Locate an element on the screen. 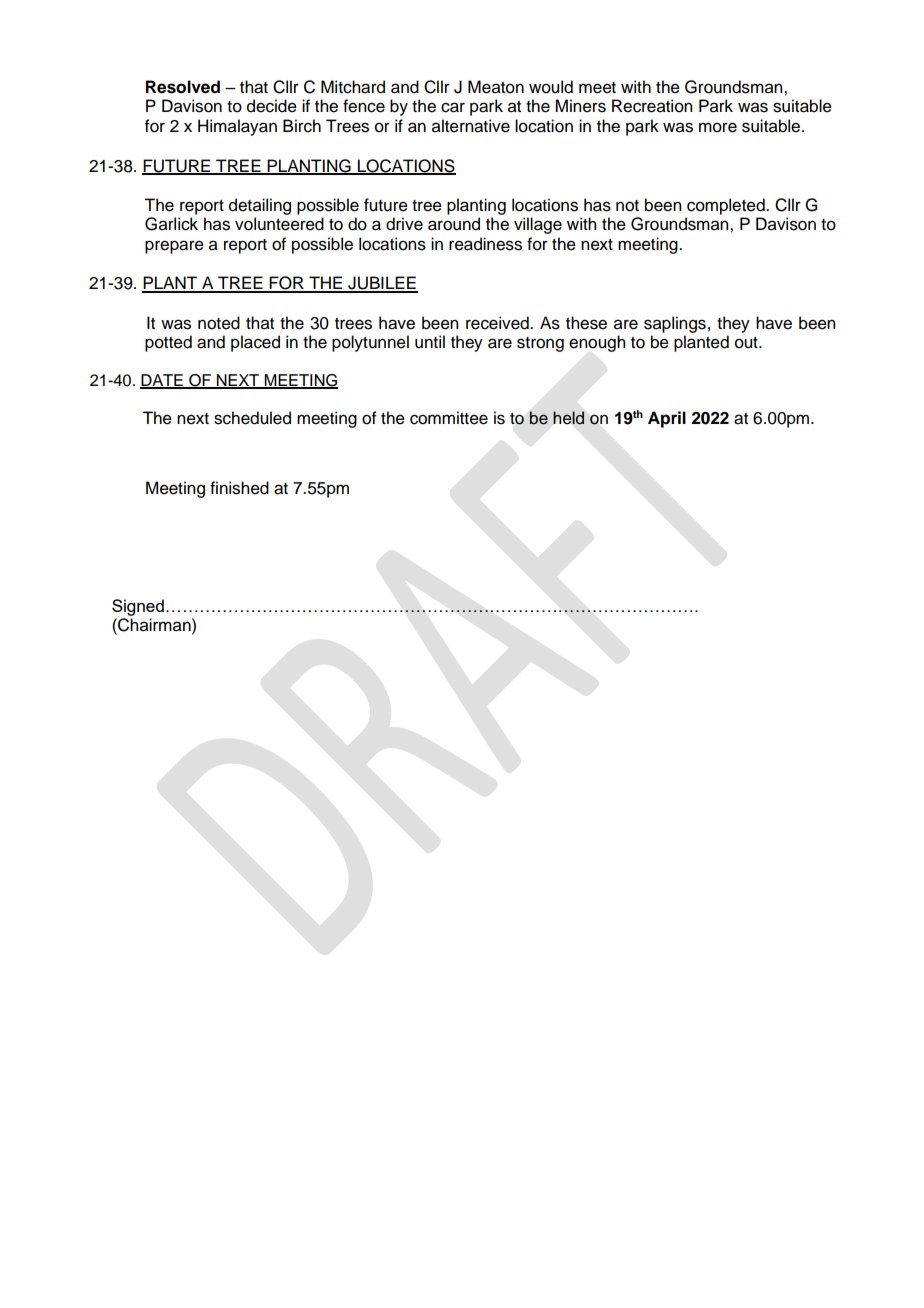 The height and width of the screenshot is (1308, 924). saplings is located at coordinates (675, 324).
